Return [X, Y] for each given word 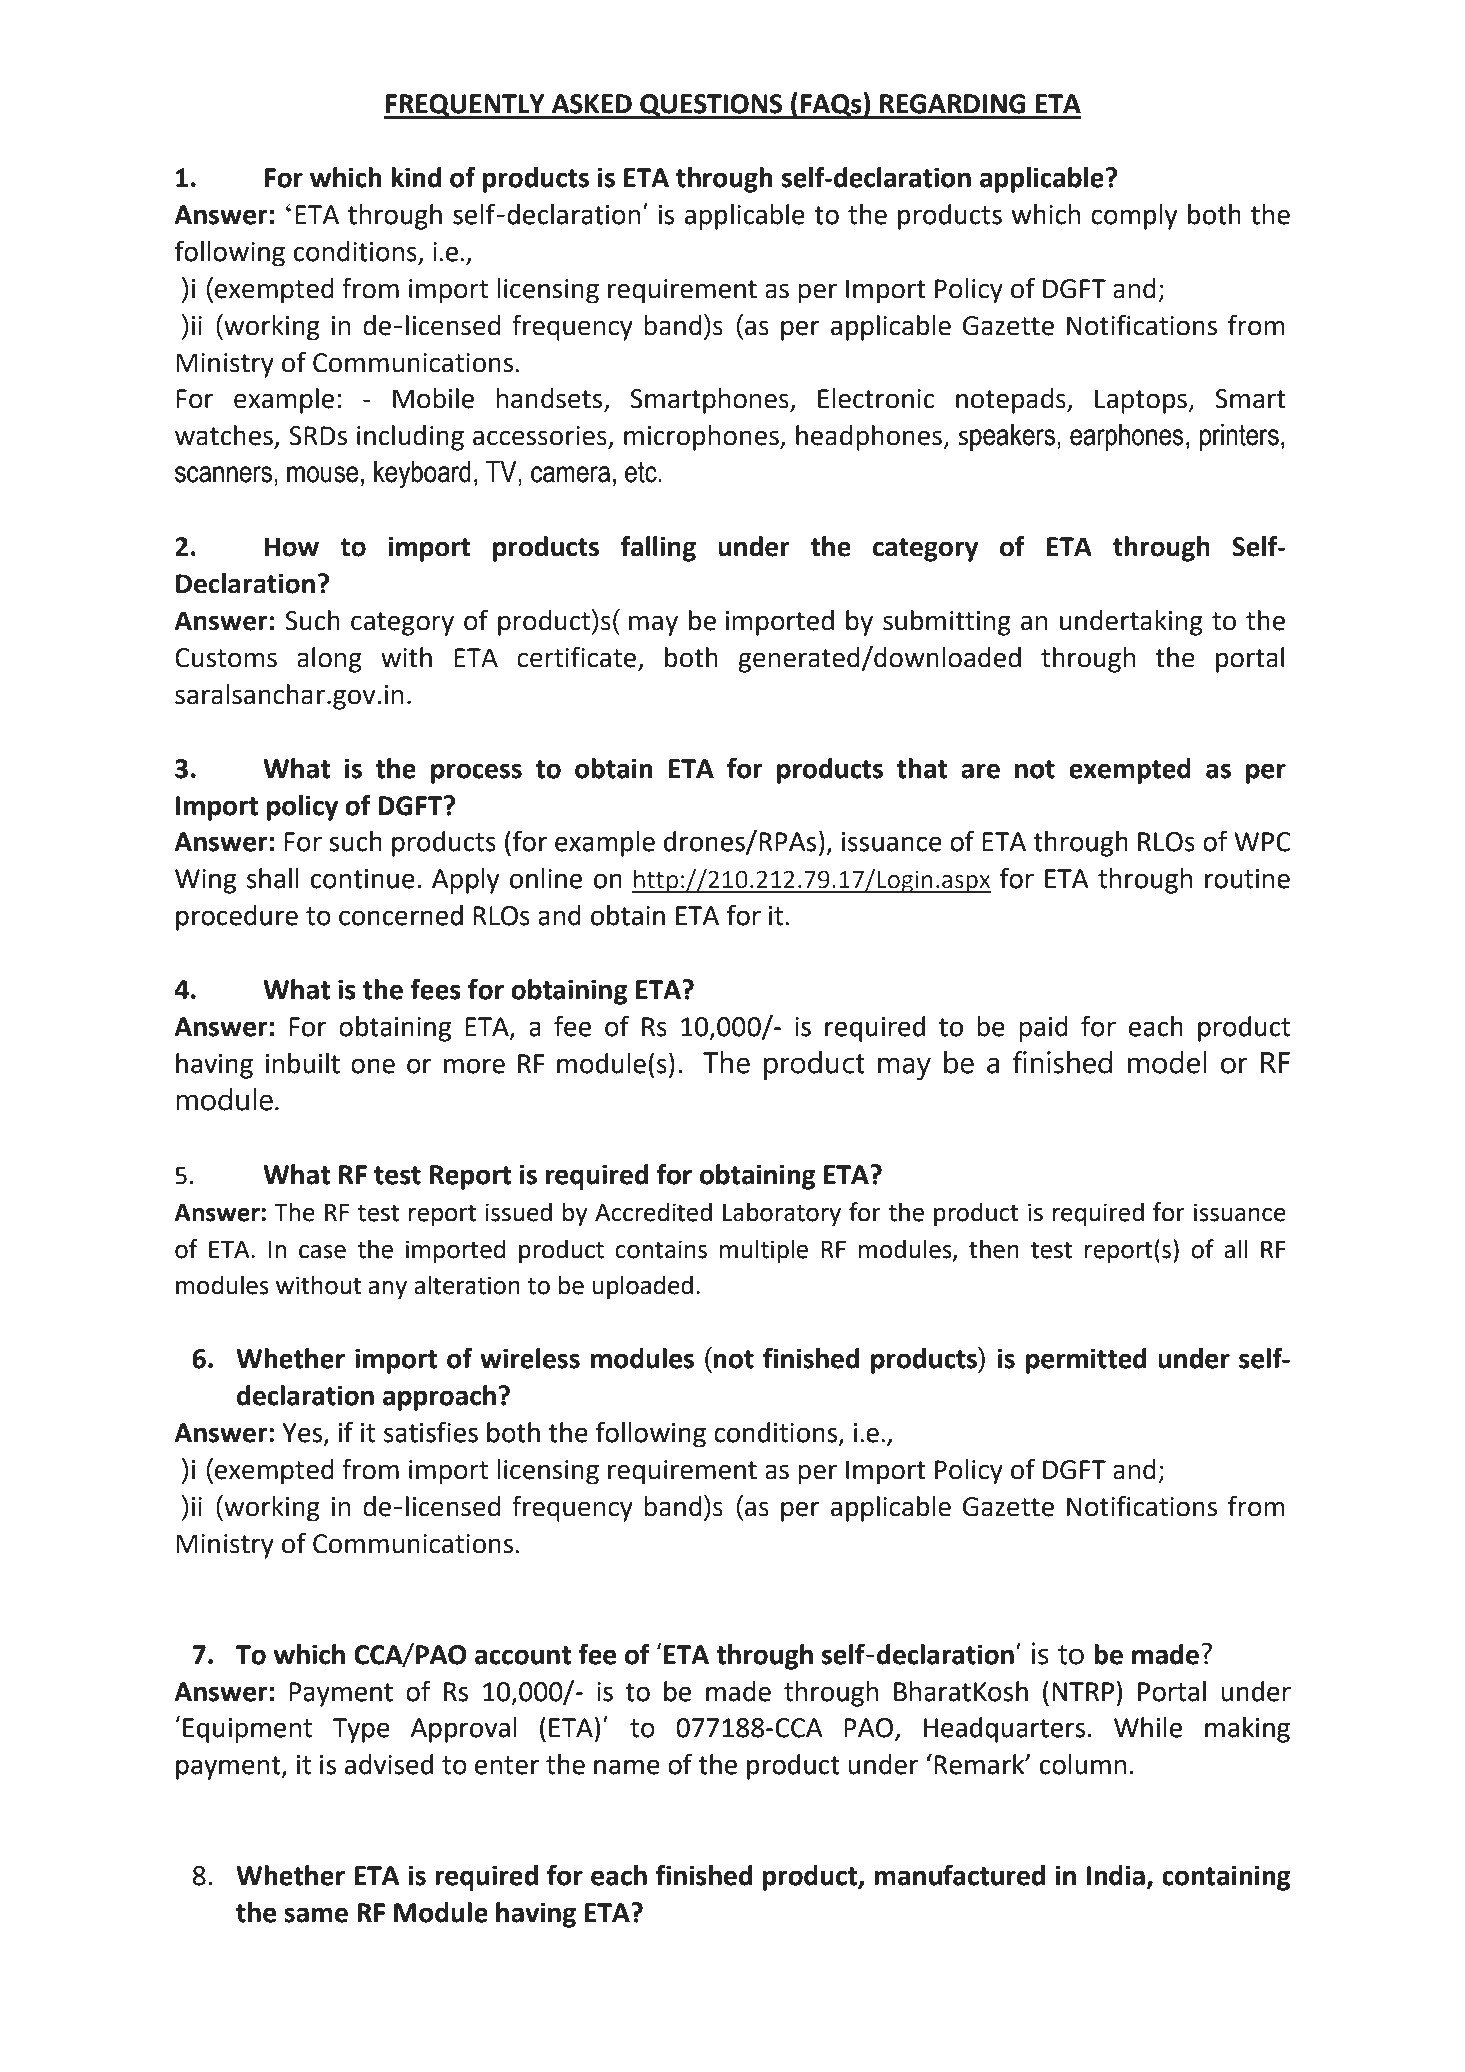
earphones [1127, 437]
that [922, 768]
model [1167, 1062]
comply [1134, 217]
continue [363, 879]
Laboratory [782, 1214]
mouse [323, 474]
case [322, 1252]
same [316, 1915]
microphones [702, 438]
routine [1247, 879]
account [523, 1655]
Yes [304, 1434]
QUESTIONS [711, 106]
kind [416, 177]
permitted [1086, 1361]
